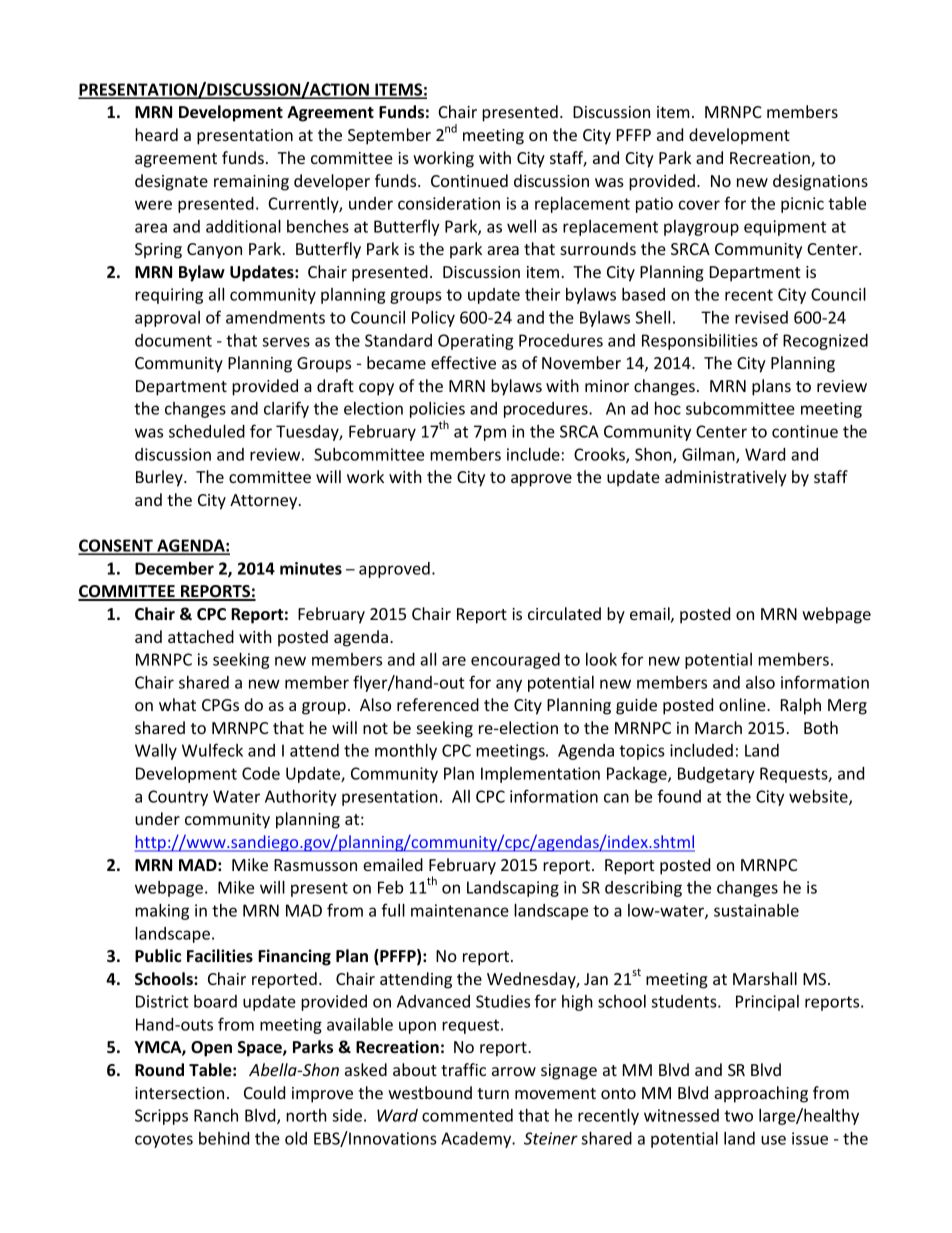 The height and width of the image is (1233, 952). Describe the element at coordinates (738, 1116) in the image. I see `two` at that location.
